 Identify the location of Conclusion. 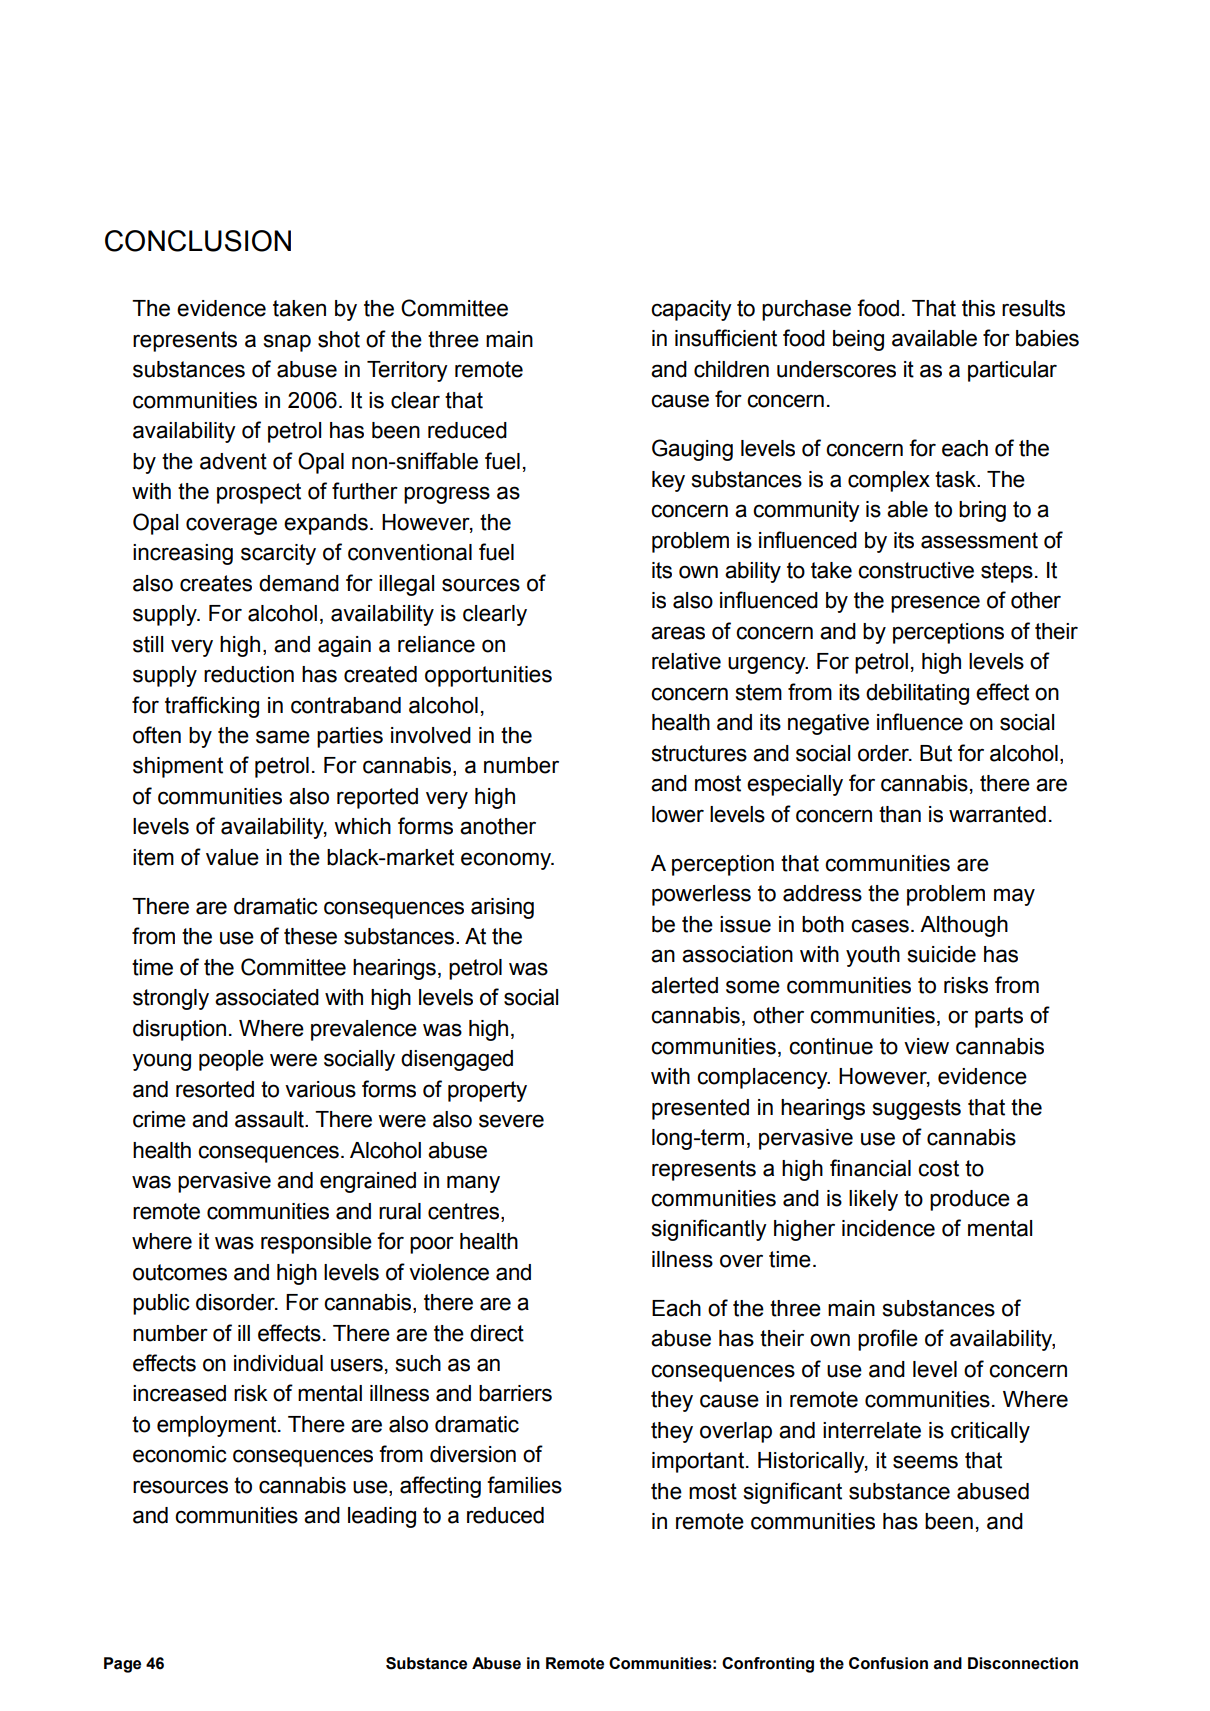
(198, 241).
